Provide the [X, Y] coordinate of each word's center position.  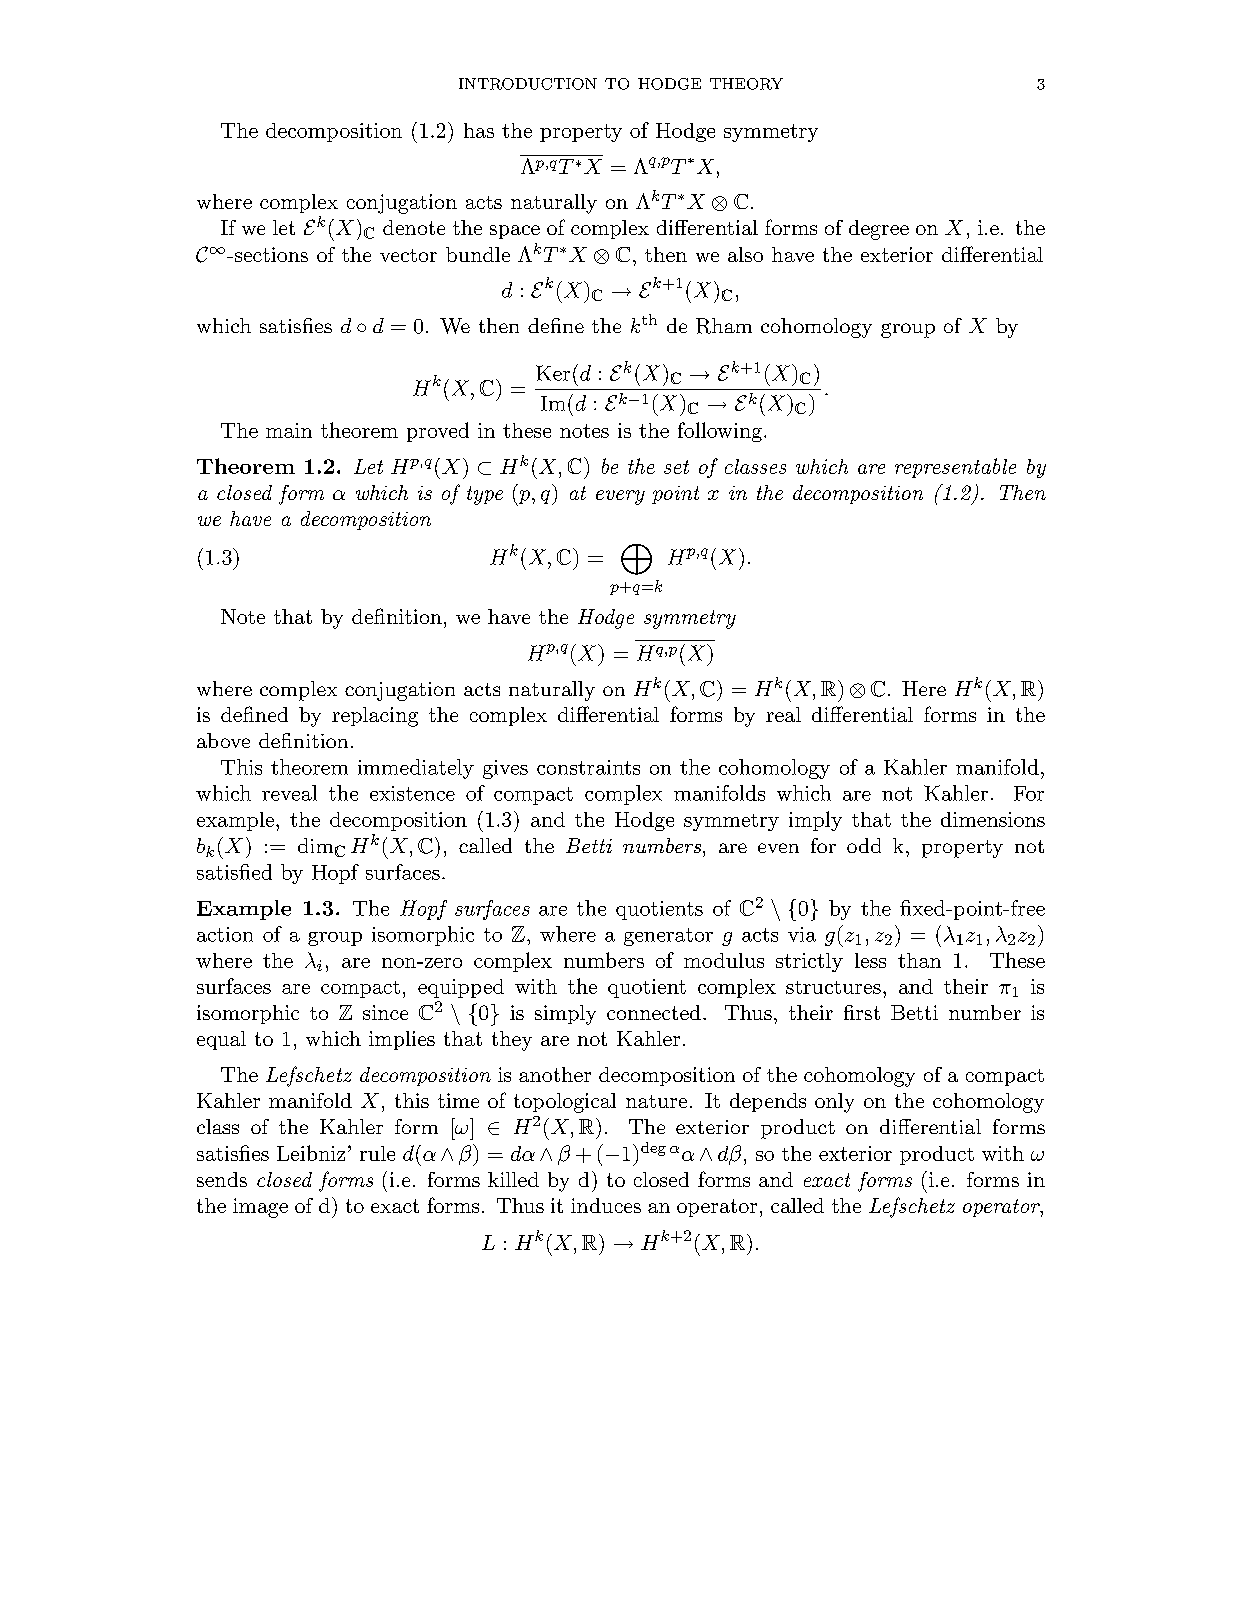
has [479, 130]
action [225, 934]
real [783, 714]
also [745, 254]
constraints [588, 767]
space [515, 232]
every [620, 497]
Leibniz [311, 1153]
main [289, 430]
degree [879, 230]
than [919, 960]
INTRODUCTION [528, 84]
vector [408, 255]
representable [955, 468]
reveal [289, 793]
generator [668, 937]
